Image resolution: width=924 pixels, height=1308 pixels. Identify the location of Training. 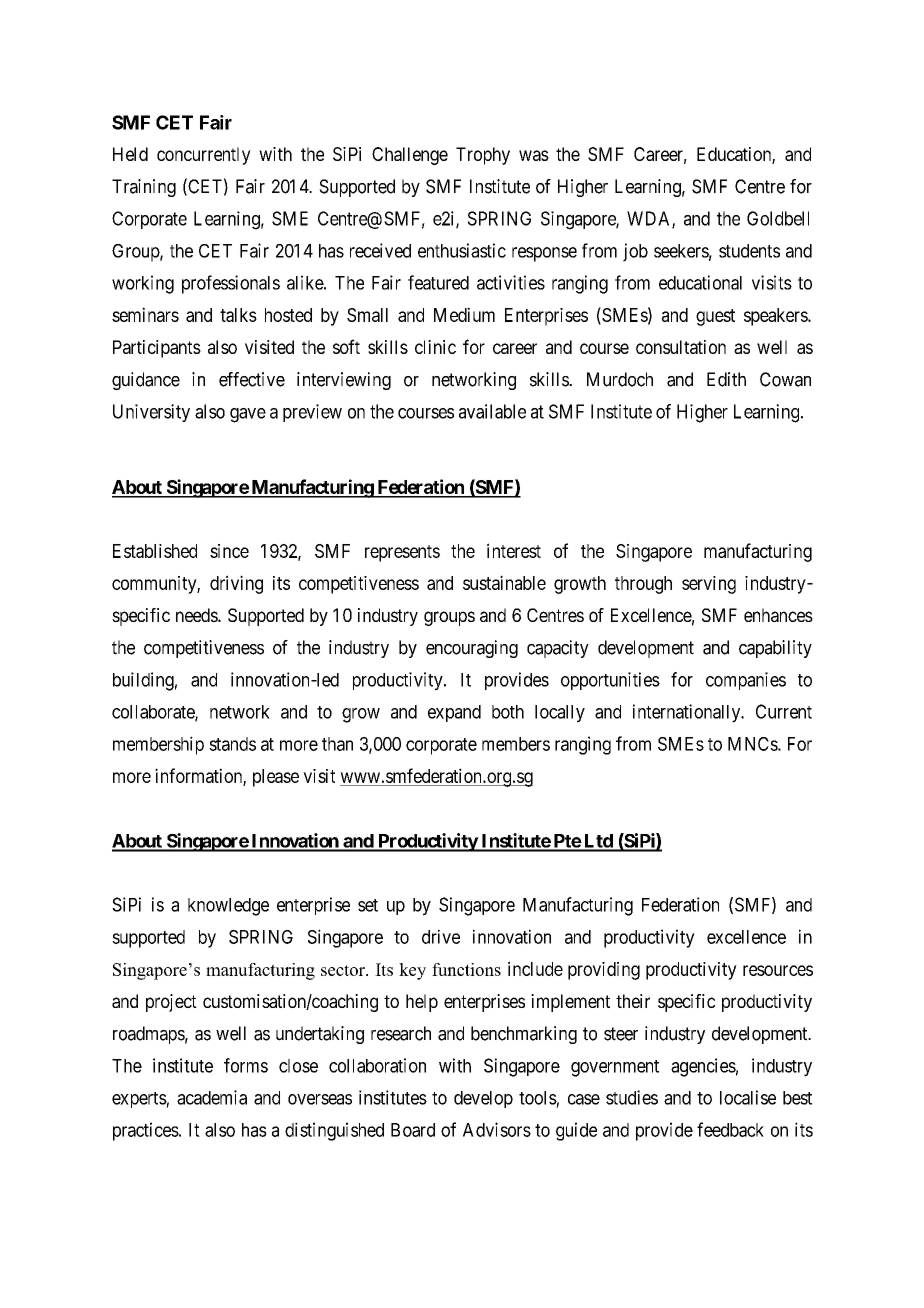
(144, 188).
